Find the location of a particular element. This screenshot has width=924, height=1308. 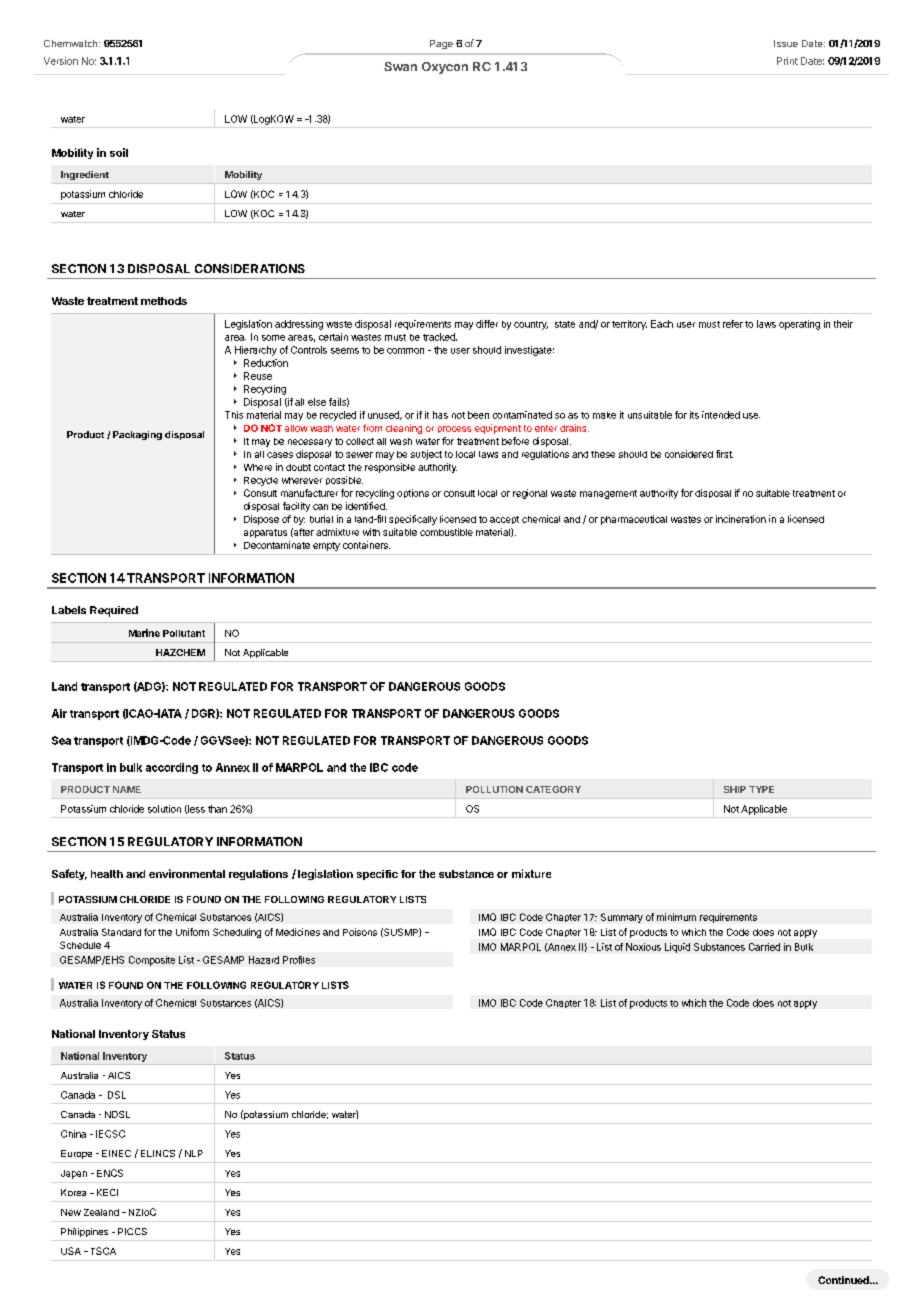

Print is located at coordinates (787, 61).
